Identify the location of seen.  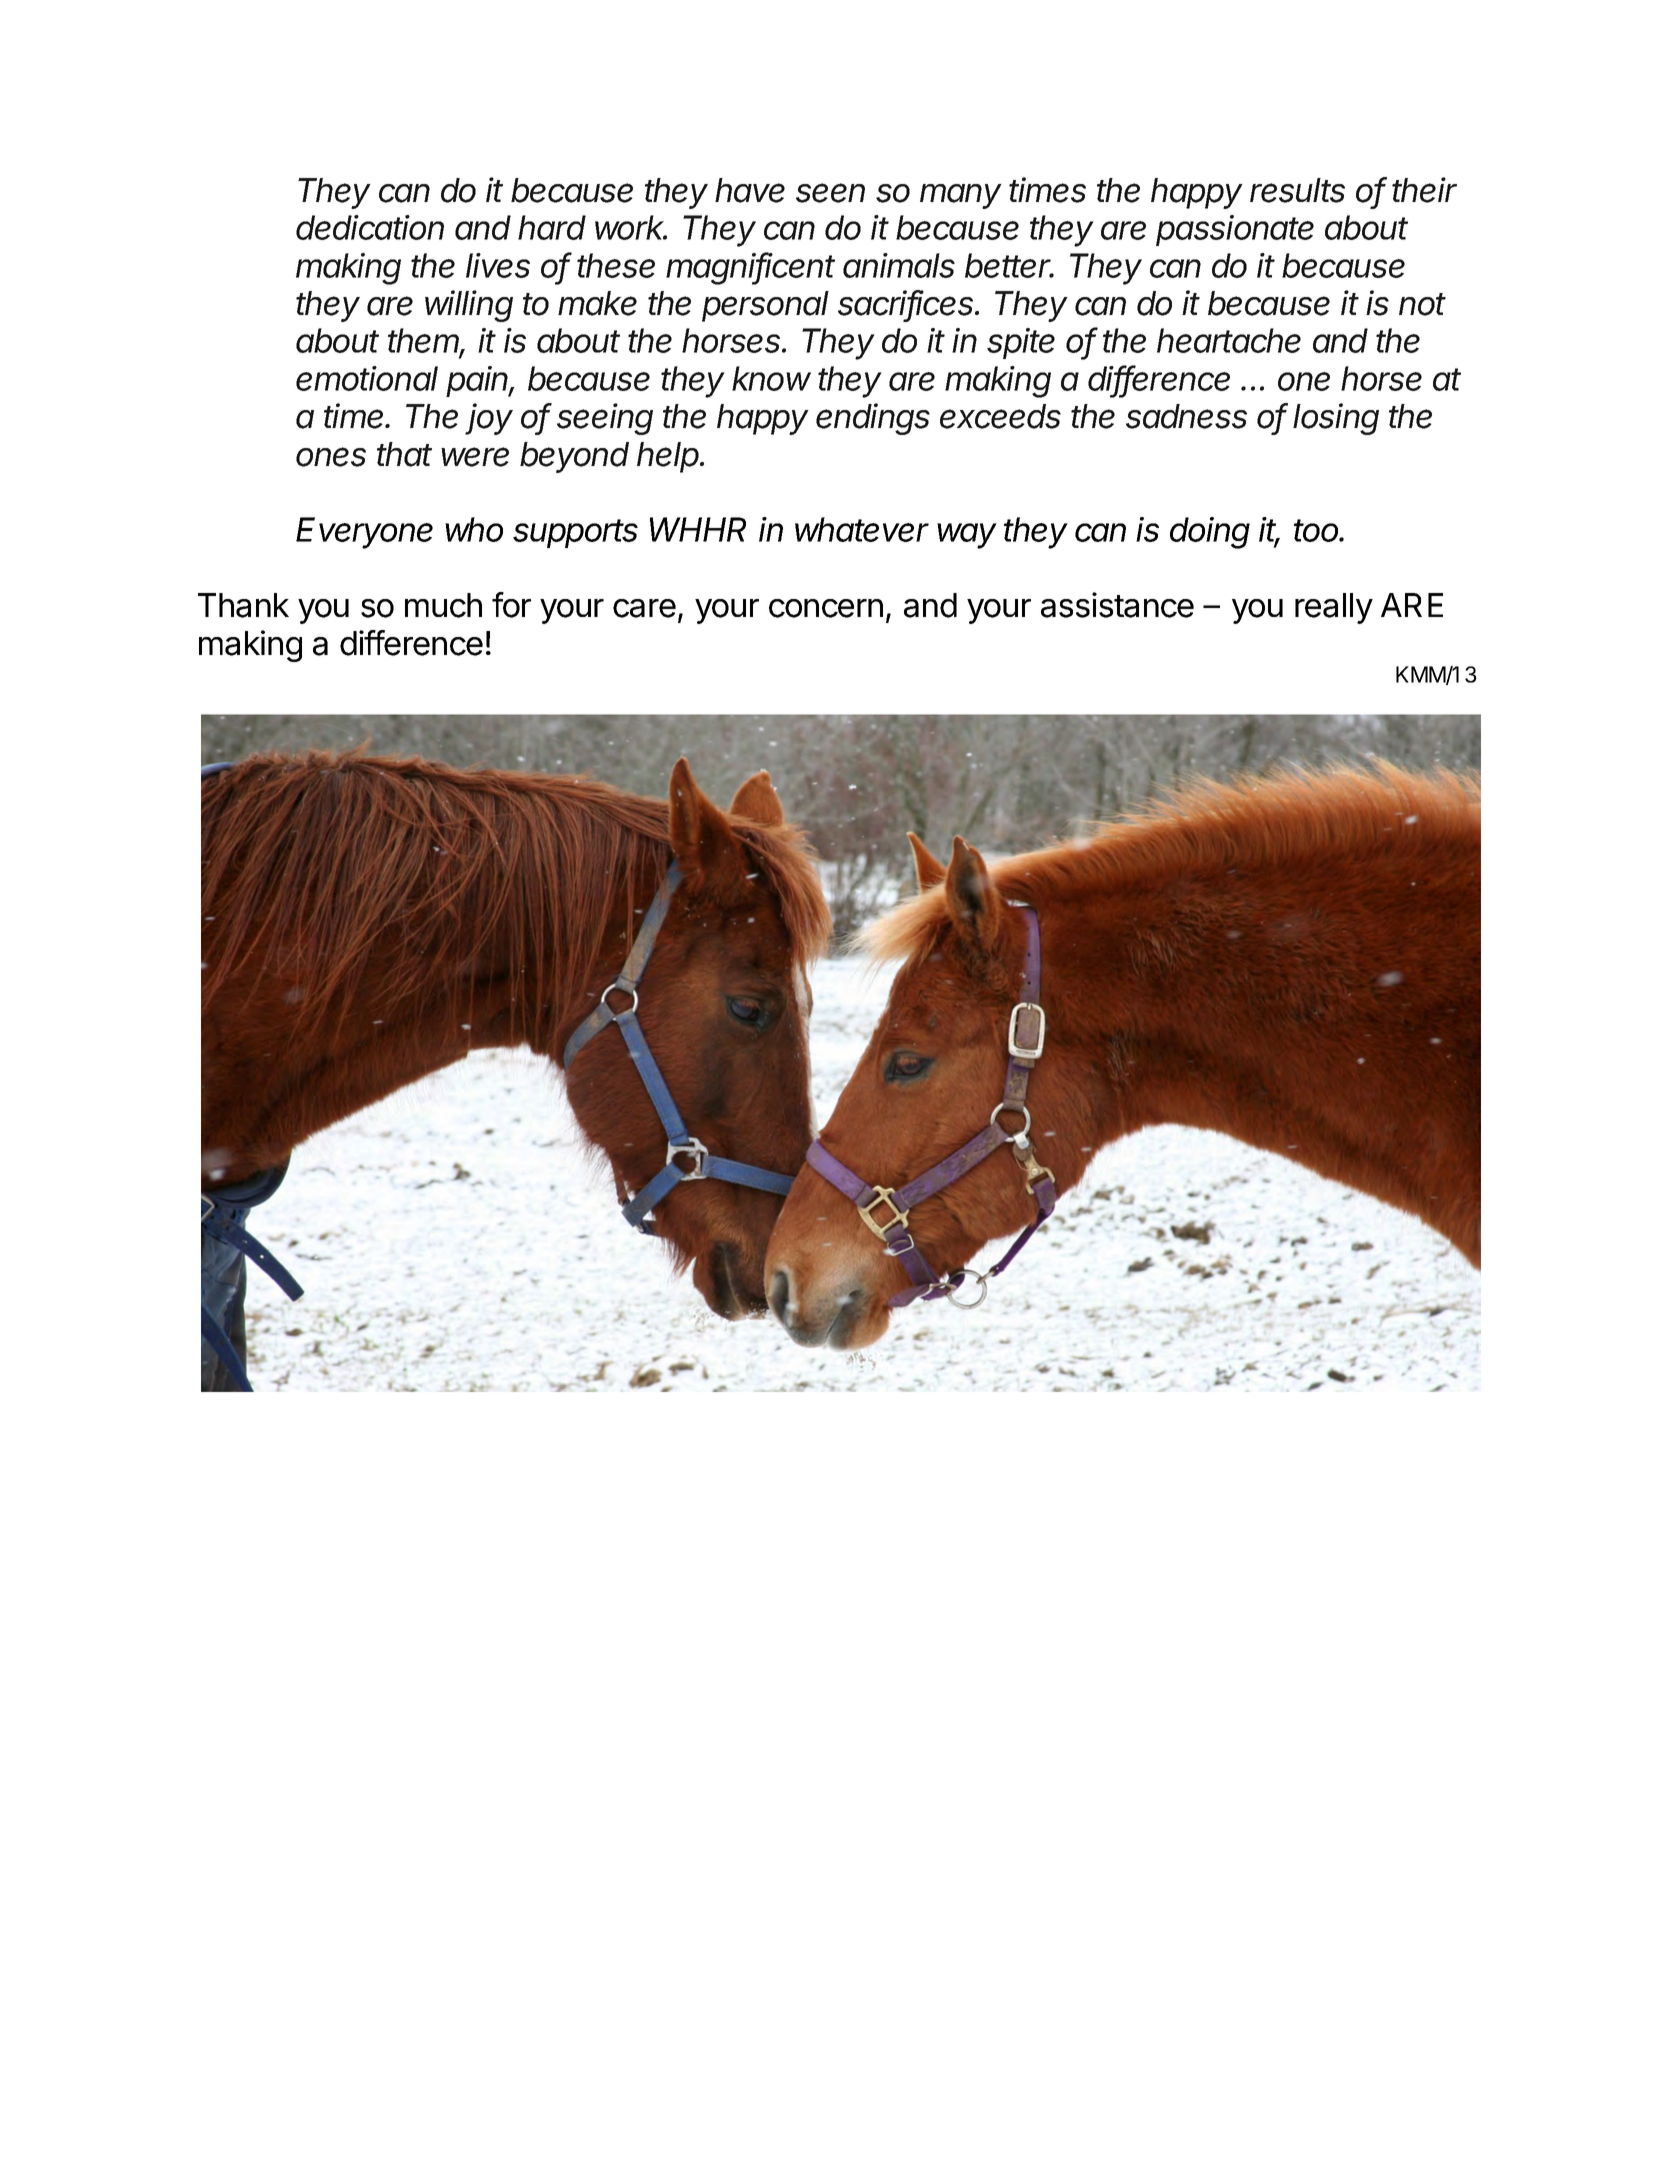
(830, 193).
